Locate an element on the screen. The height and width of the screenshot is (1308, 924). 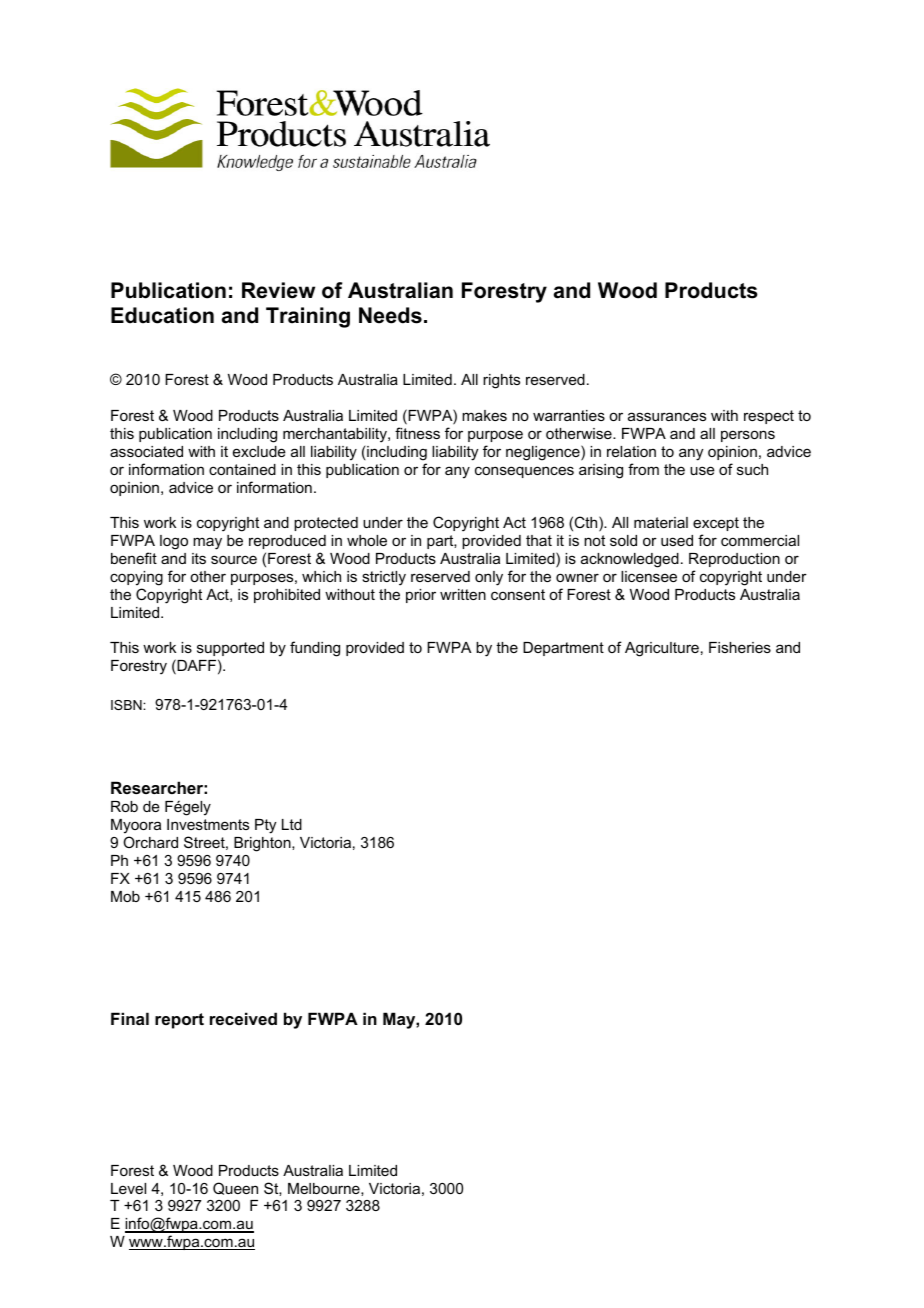
Education is located at coordinates (162, 315).
